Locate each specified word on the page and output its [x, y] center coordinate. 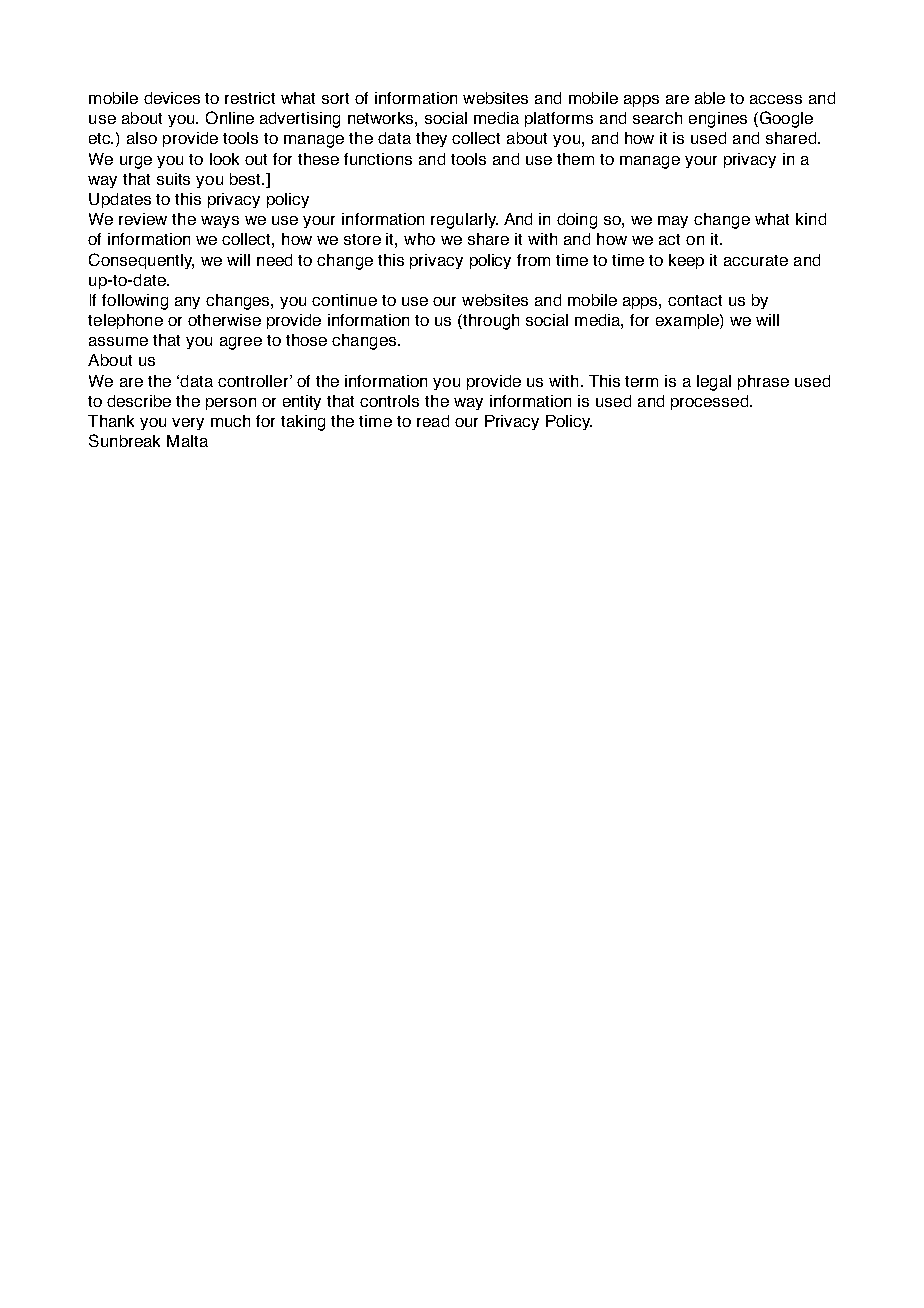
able [710, 98]
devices [172, 98]
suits [173, 179]
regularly [464, 221]
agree [241, 343]
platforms [559, 119]
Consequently [141, 261]
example [688, 321]
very [188, 424]
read [433, 421]
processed [709, 402]
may [673, 222]
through [490, 322]
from [533, 260]
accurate [756, 260]
